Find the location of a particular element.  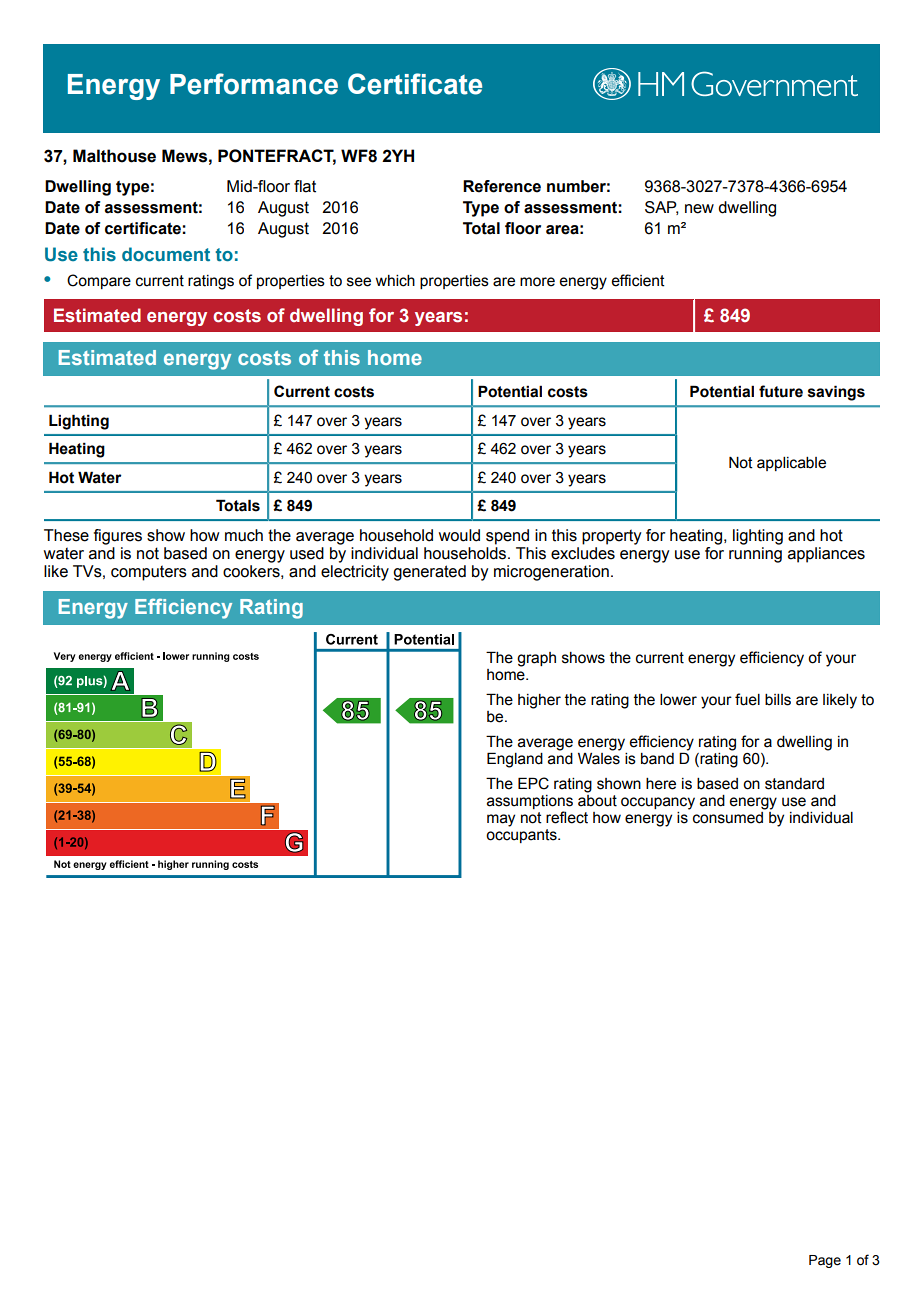

fuel is located at coordinates (747, 699).
